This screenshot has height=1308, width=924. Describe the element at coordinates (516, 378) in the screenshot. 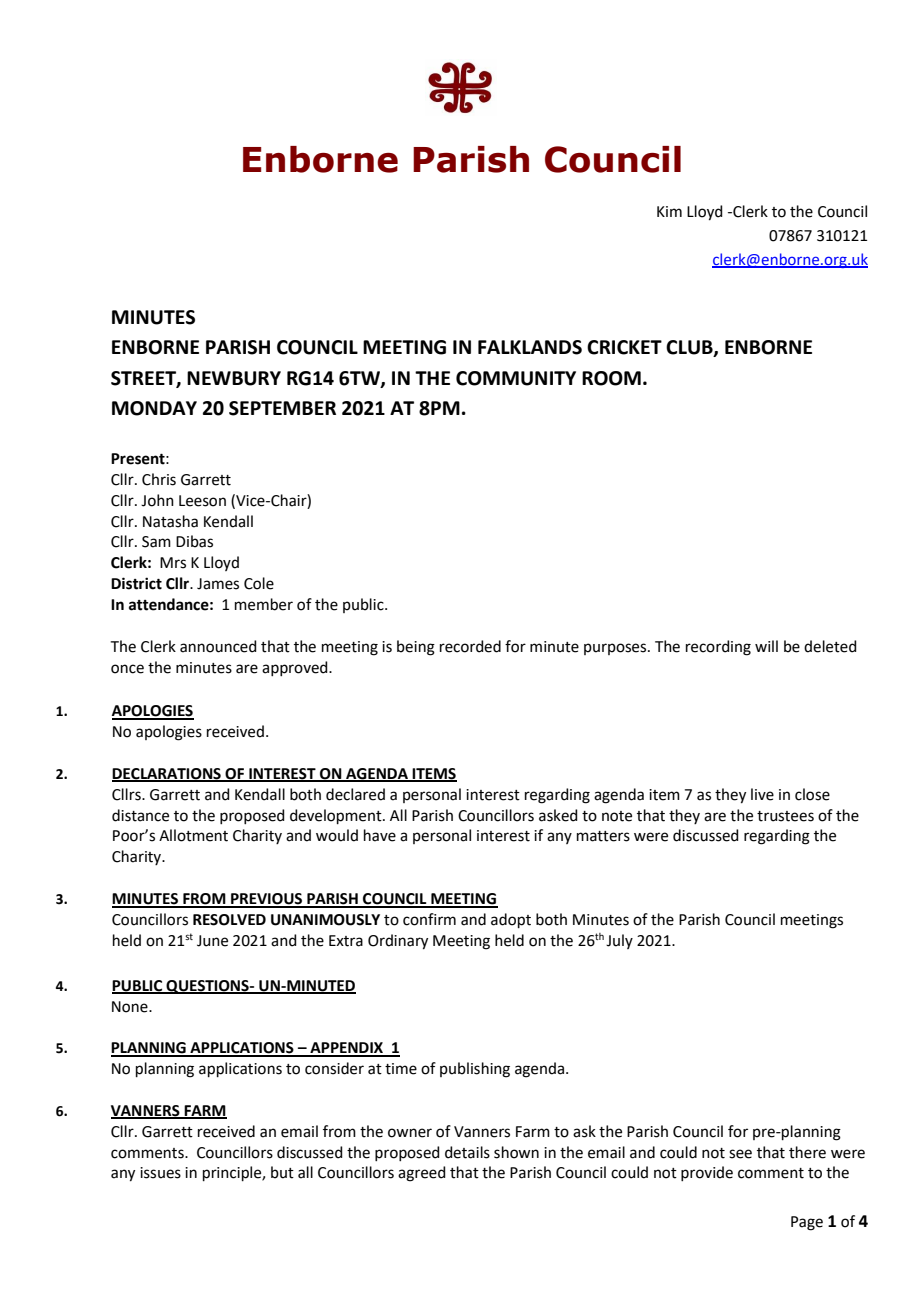

I see `COMMUNITY` at that location.
